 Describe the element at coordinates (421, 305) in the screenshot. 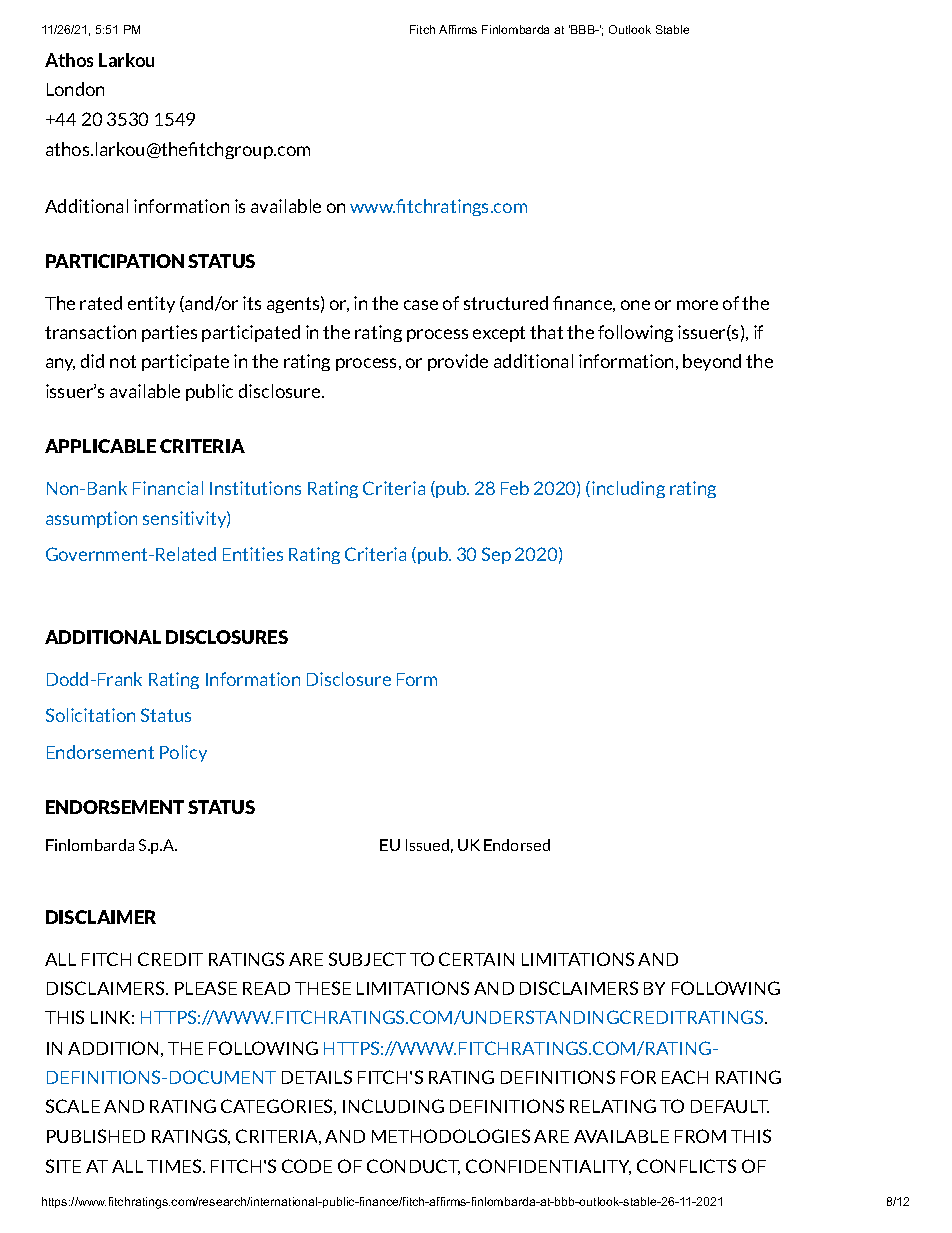

I see `case` at that location.
